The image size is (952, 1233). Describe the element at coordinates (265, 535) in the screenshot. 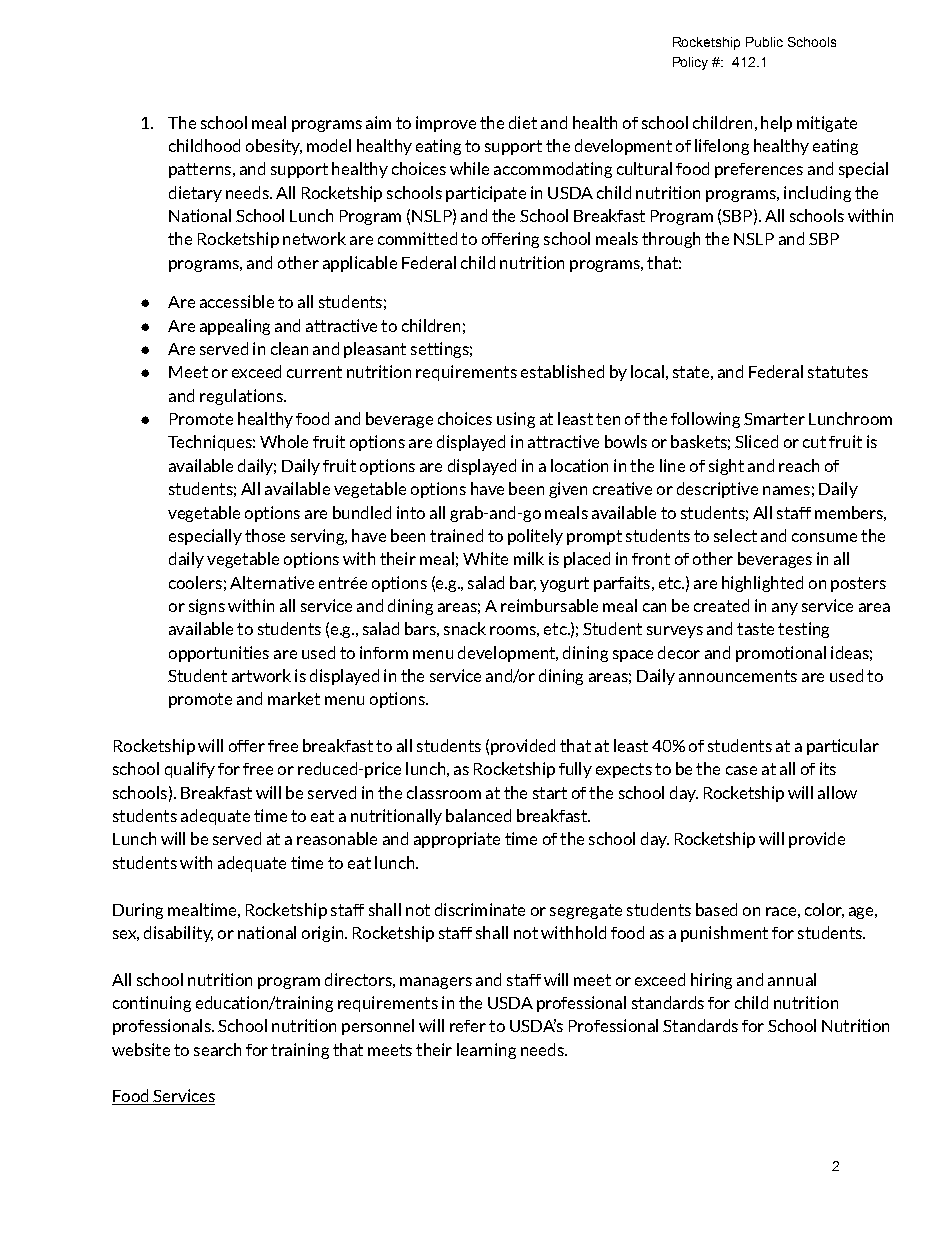

I see `those` at that location.
